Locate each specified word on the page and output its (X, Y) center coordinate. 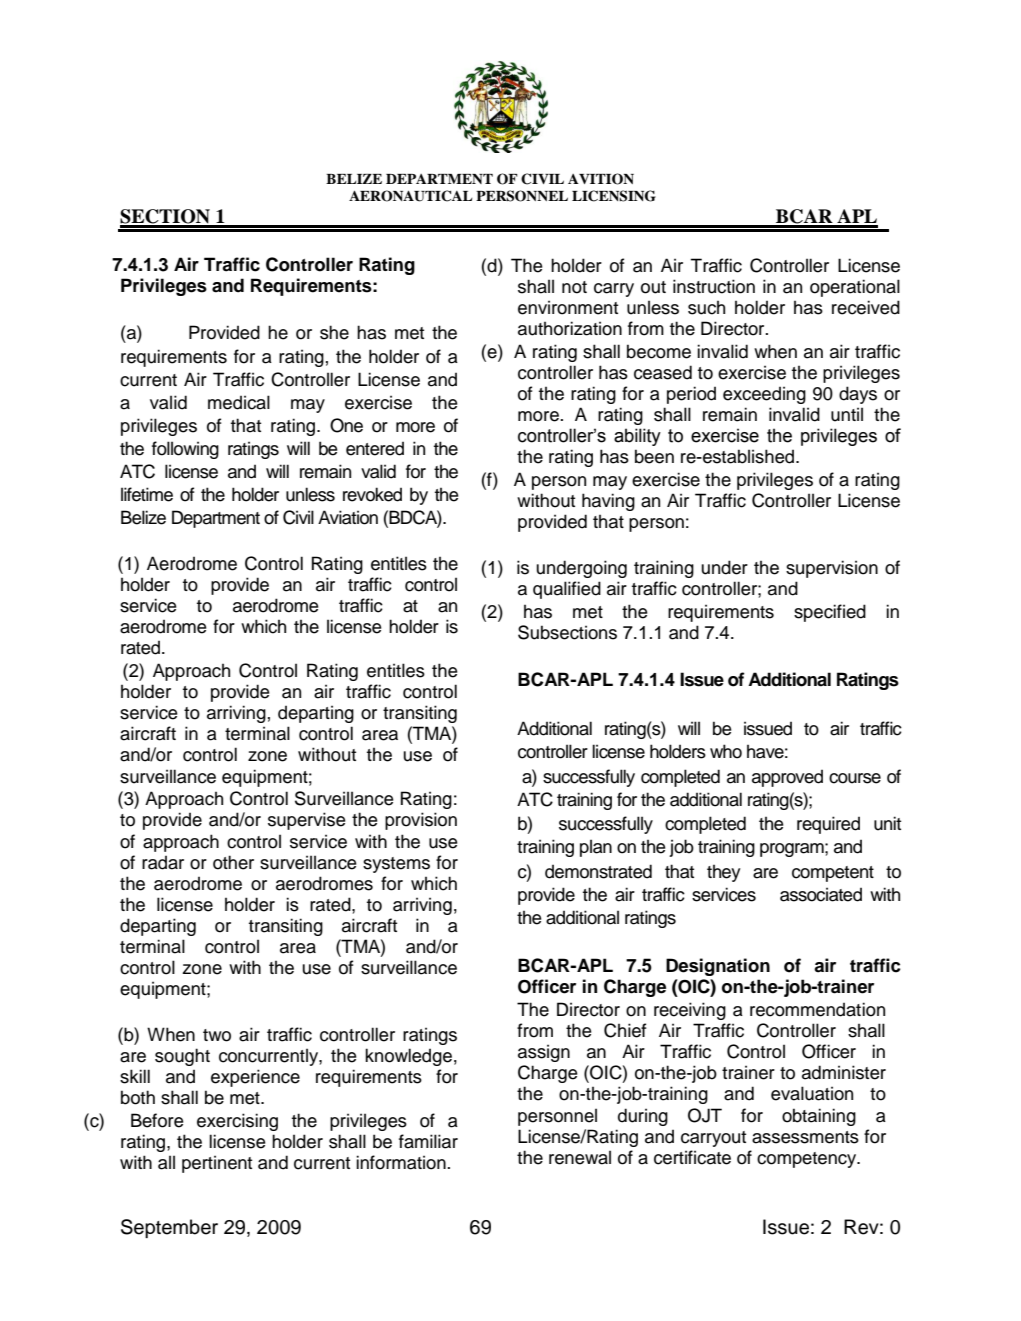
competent (833, 874)
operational (855, 288)
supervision (832, 569)
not (574, 287)
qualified (567, 590)
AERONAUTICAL (411, 196)
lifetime (147, 494)
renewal (580, 1157)
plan (596, 848)
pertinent (217, 1164)
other (233, 862)
